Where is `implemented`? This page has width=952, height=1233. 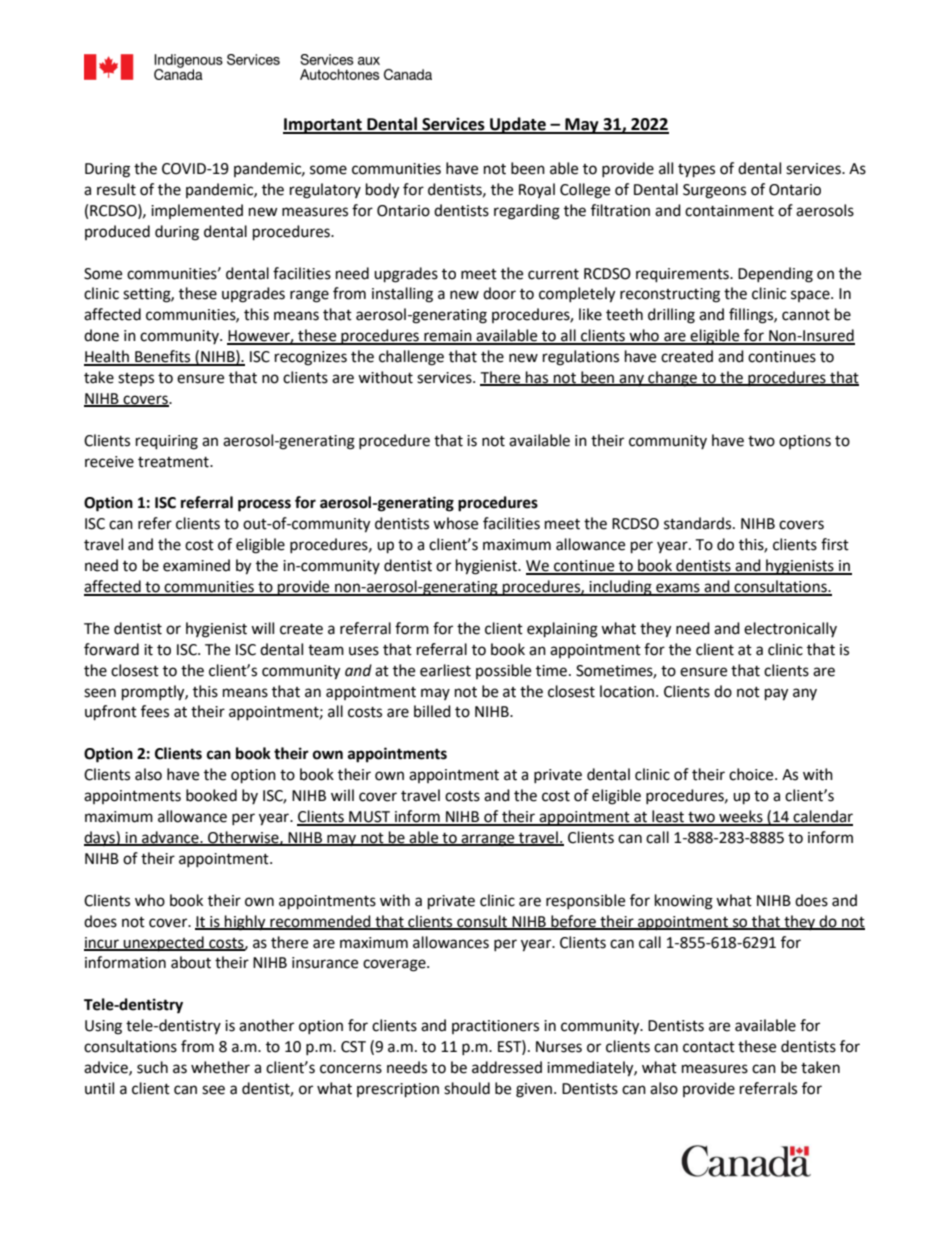 implemented is located at coordinates (197, 211).
